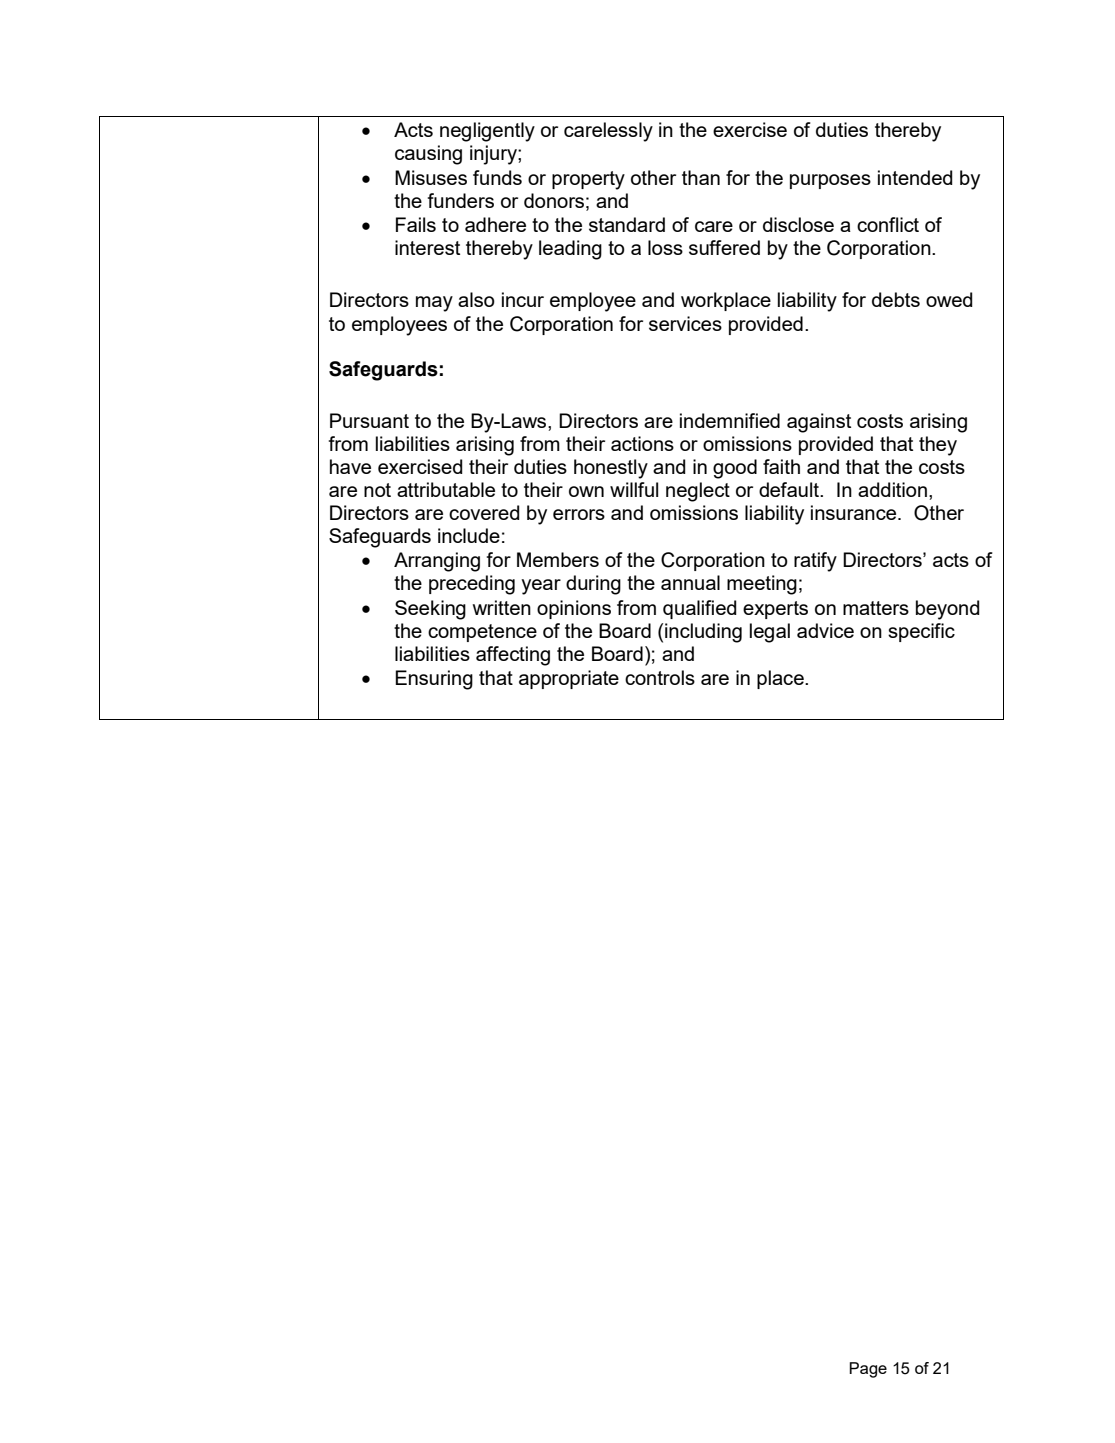 The width and height of the image is (1115, 1443). Describe the element at coordinates (569, 679) in the image. I see `appropriate` at that location.
